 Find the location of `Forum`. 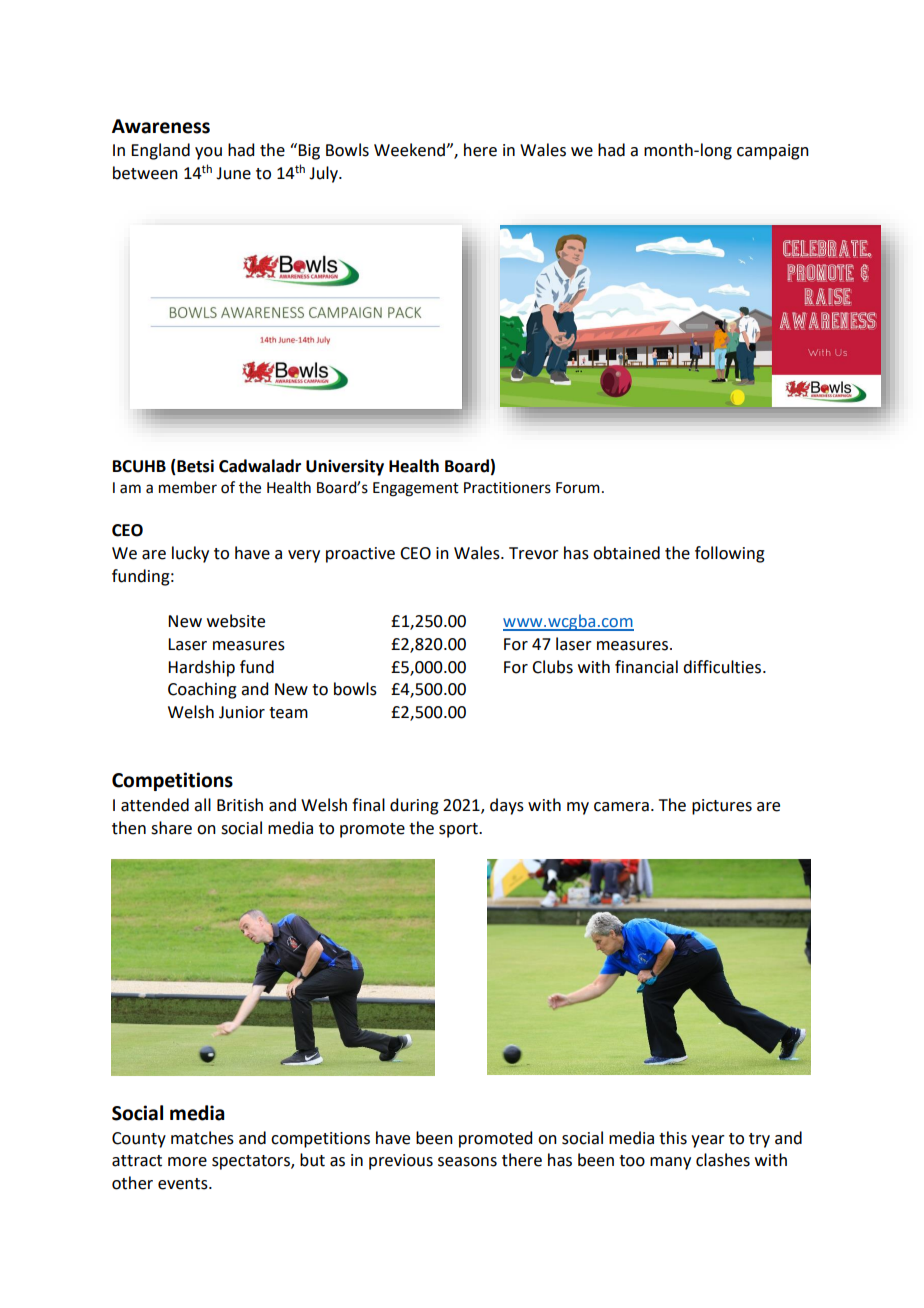

Forum is located at coordinates (578, 488).
